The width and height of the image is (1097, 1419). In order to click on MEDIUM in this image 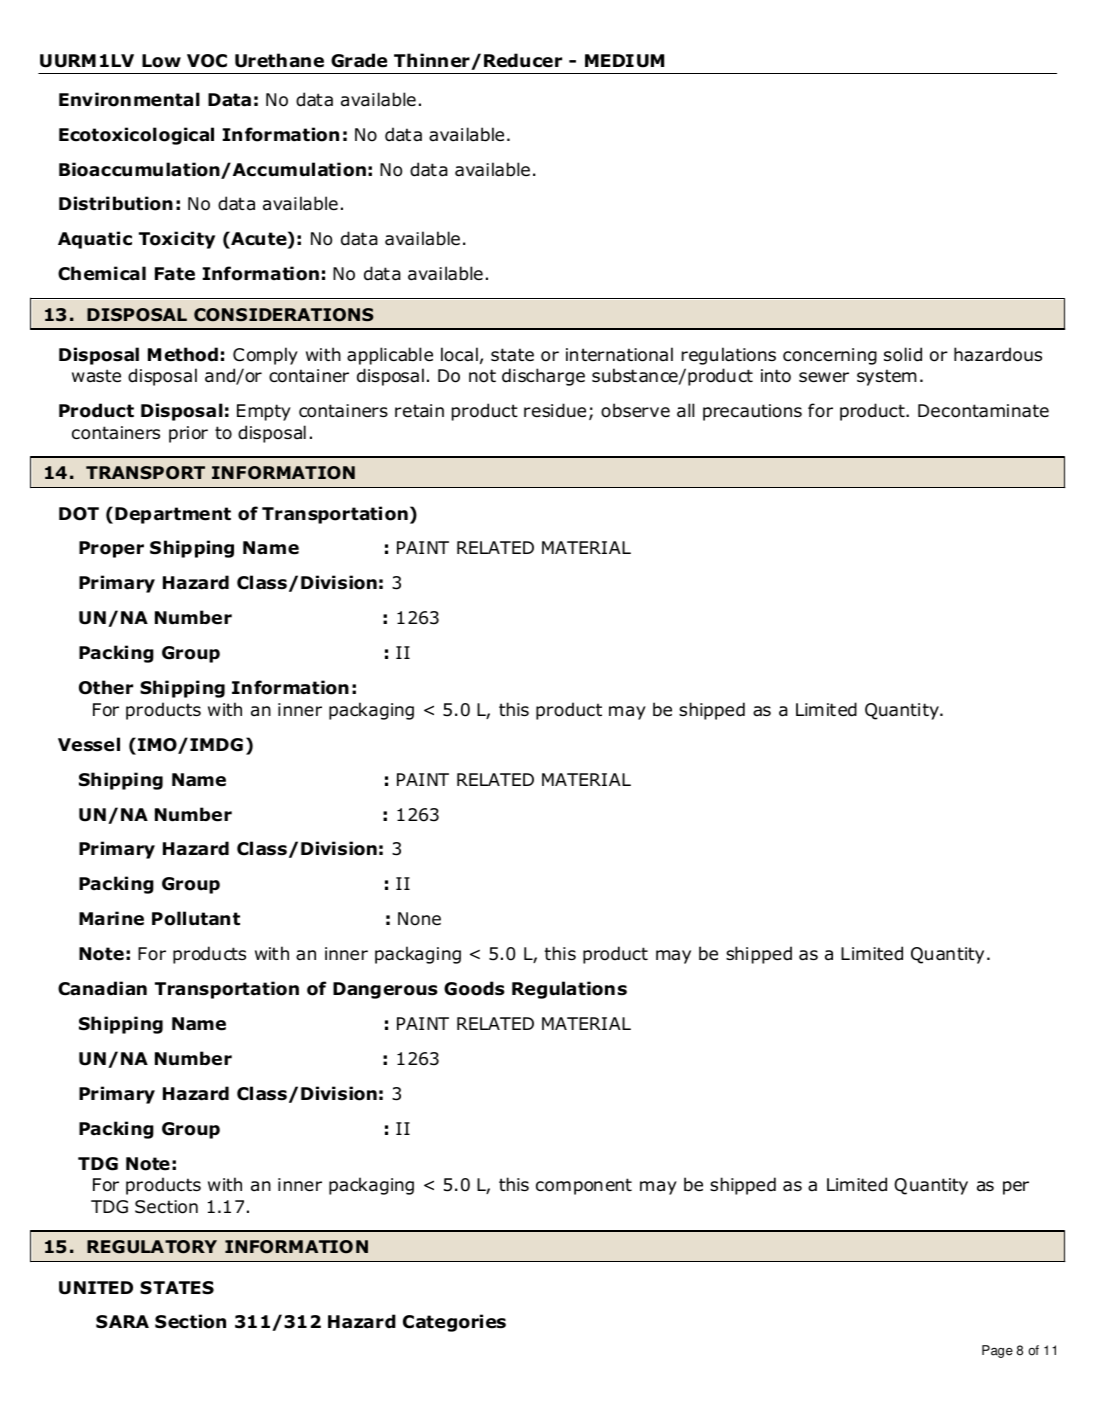, I will do `click(624, 61)`.
